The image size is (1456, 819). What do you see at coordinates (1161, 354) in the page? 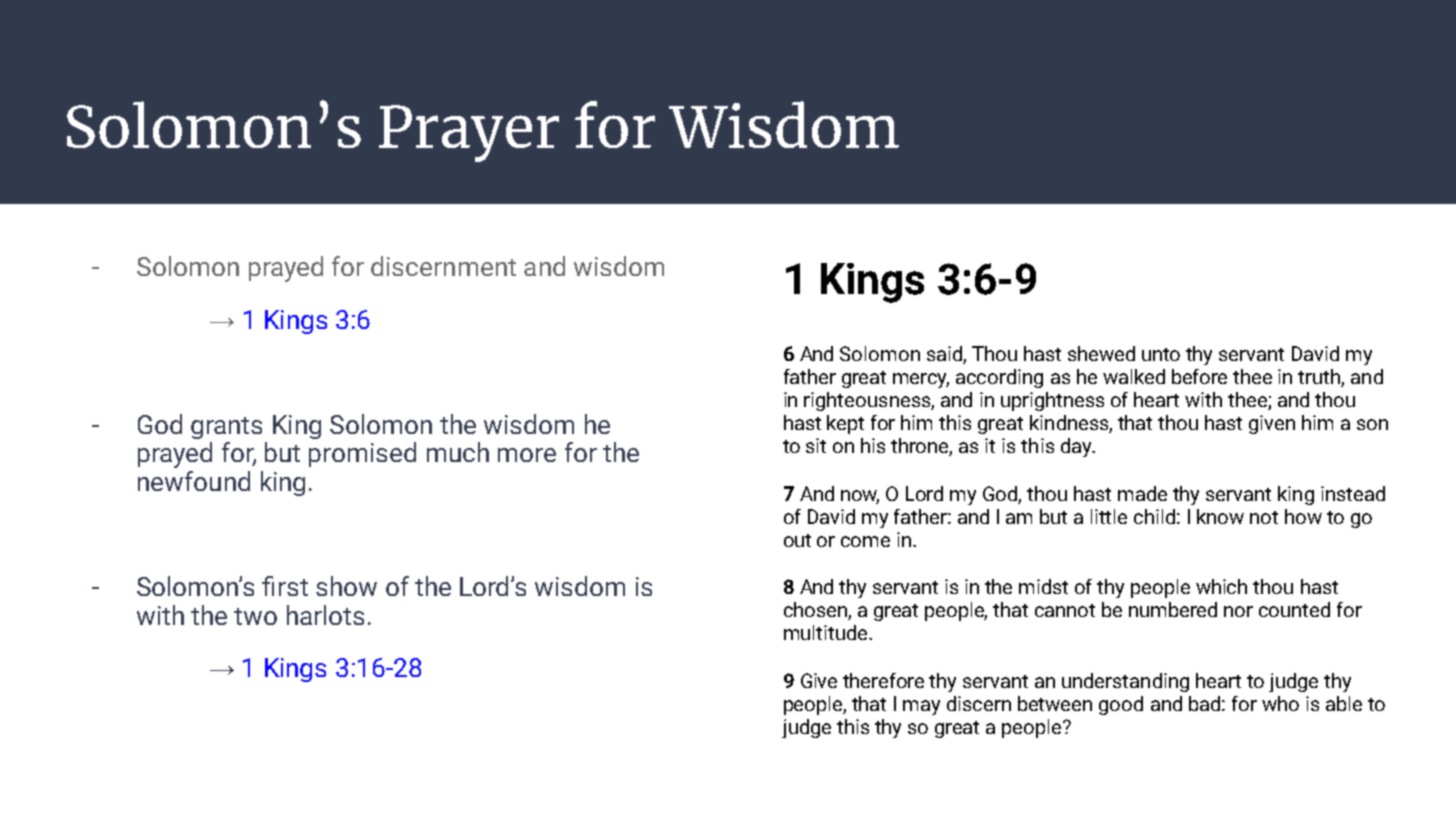
I see `unto` at bounding box center [1161, 354].
